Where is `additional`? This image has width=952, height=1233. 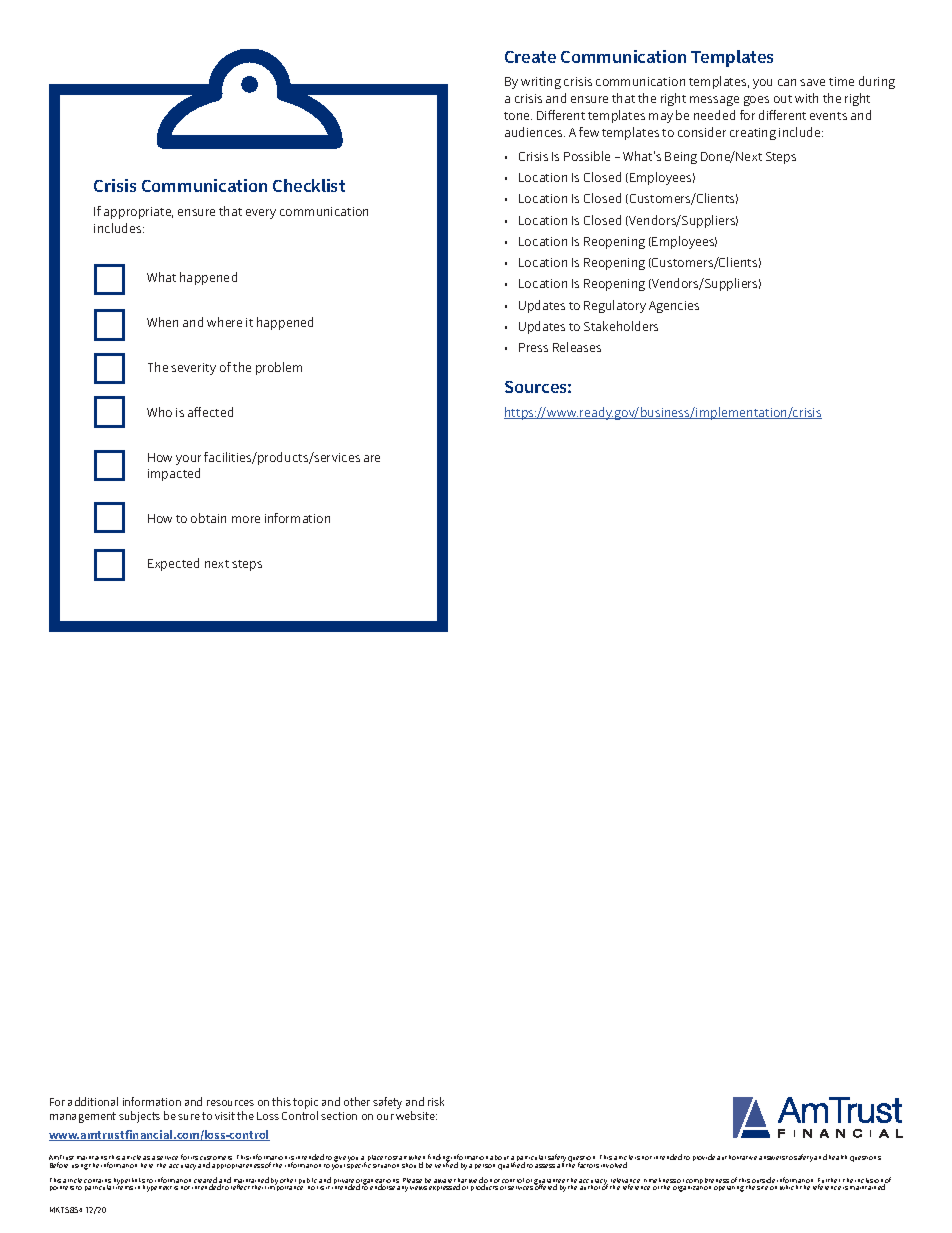
additional is located at coordinates (93, 1101).
